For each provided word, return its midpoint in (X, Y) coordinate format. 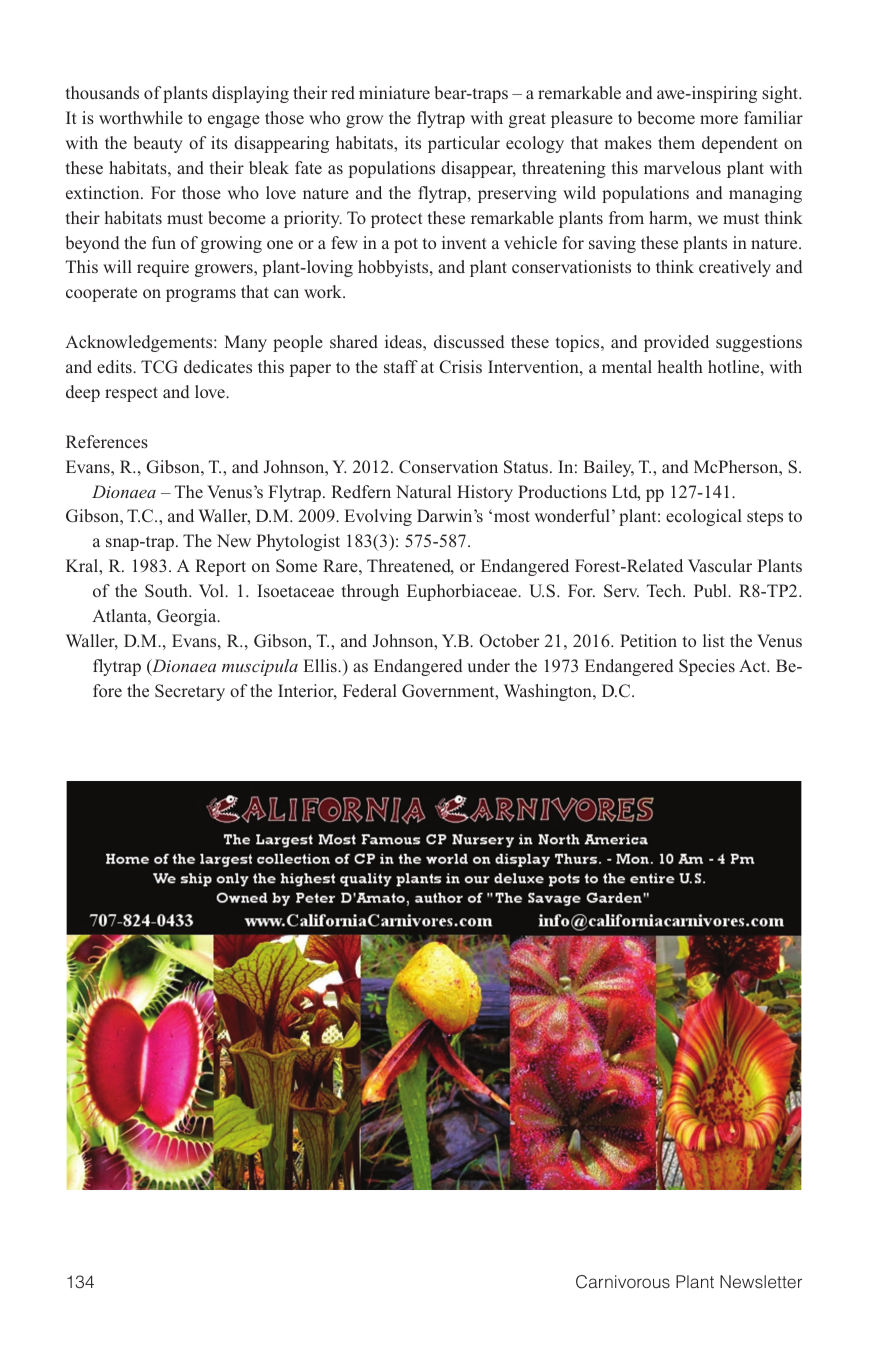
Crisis (460, 367)
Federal (370, 690)
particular (464, 144)
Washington (549, 692)
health (680, 366)
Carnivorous (623, 1282)
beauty (158, 144)
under (488, 665)
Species (707, 667)
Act (754, 665)
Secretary (190, 692)
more (719, 119)
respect (131, 394)
